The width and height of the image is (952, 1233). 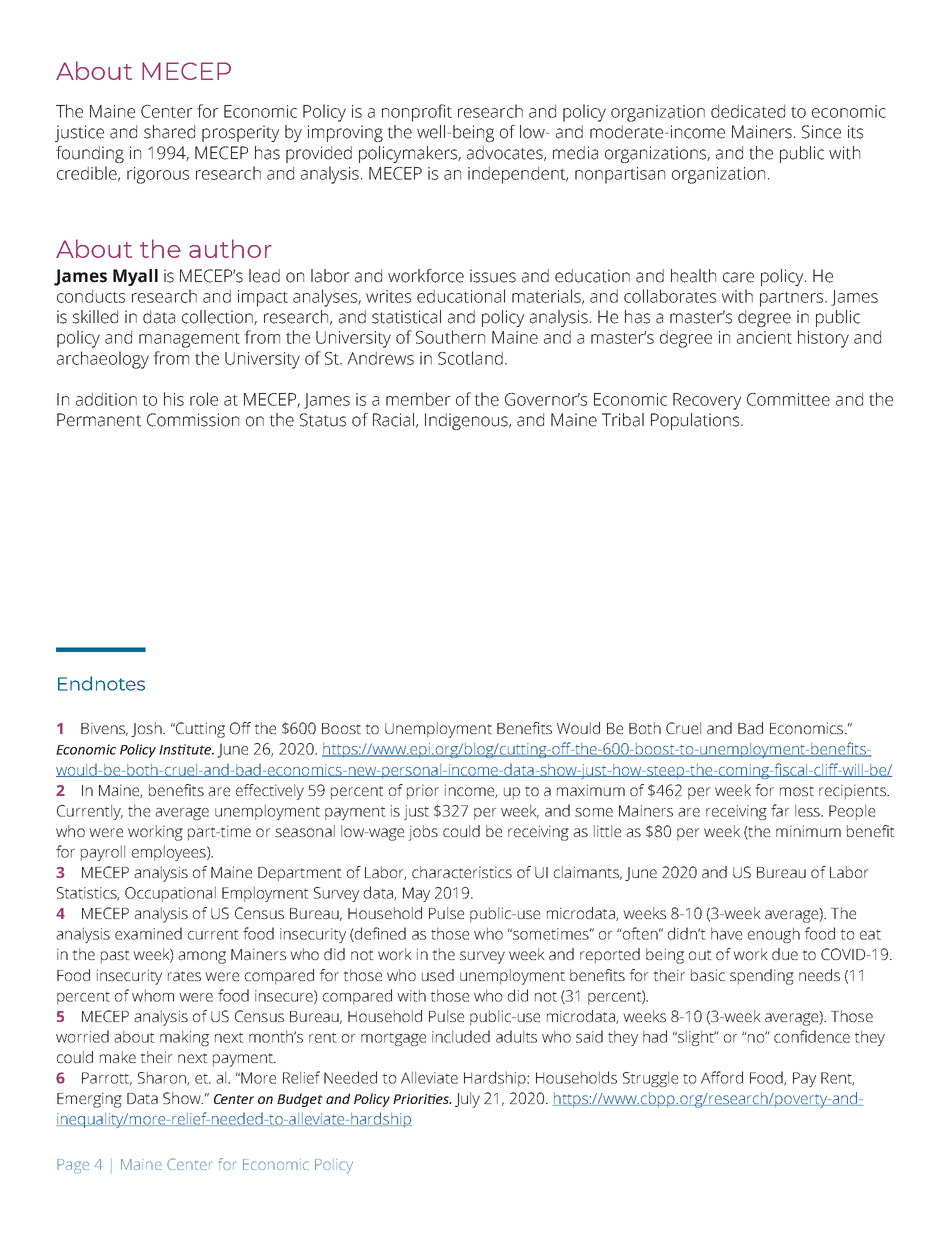 I want to click on Sharon, so click(x=163, y=1078).
